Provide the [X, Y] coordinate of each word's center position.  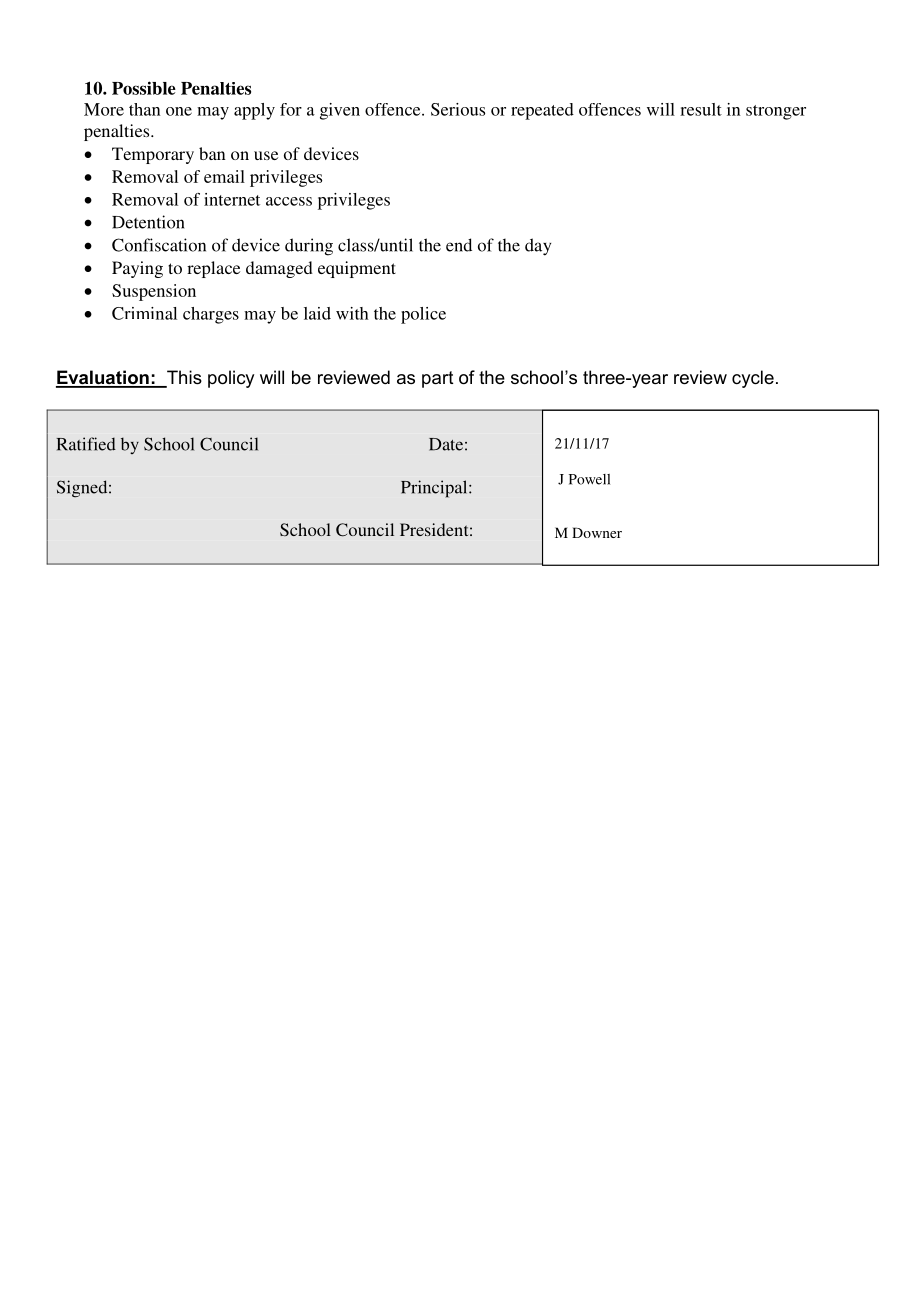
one [179, 111]
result [701, 109]
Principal [435, 489]
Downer [597, 532]
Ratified [86, 444]
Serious [458, 109]
